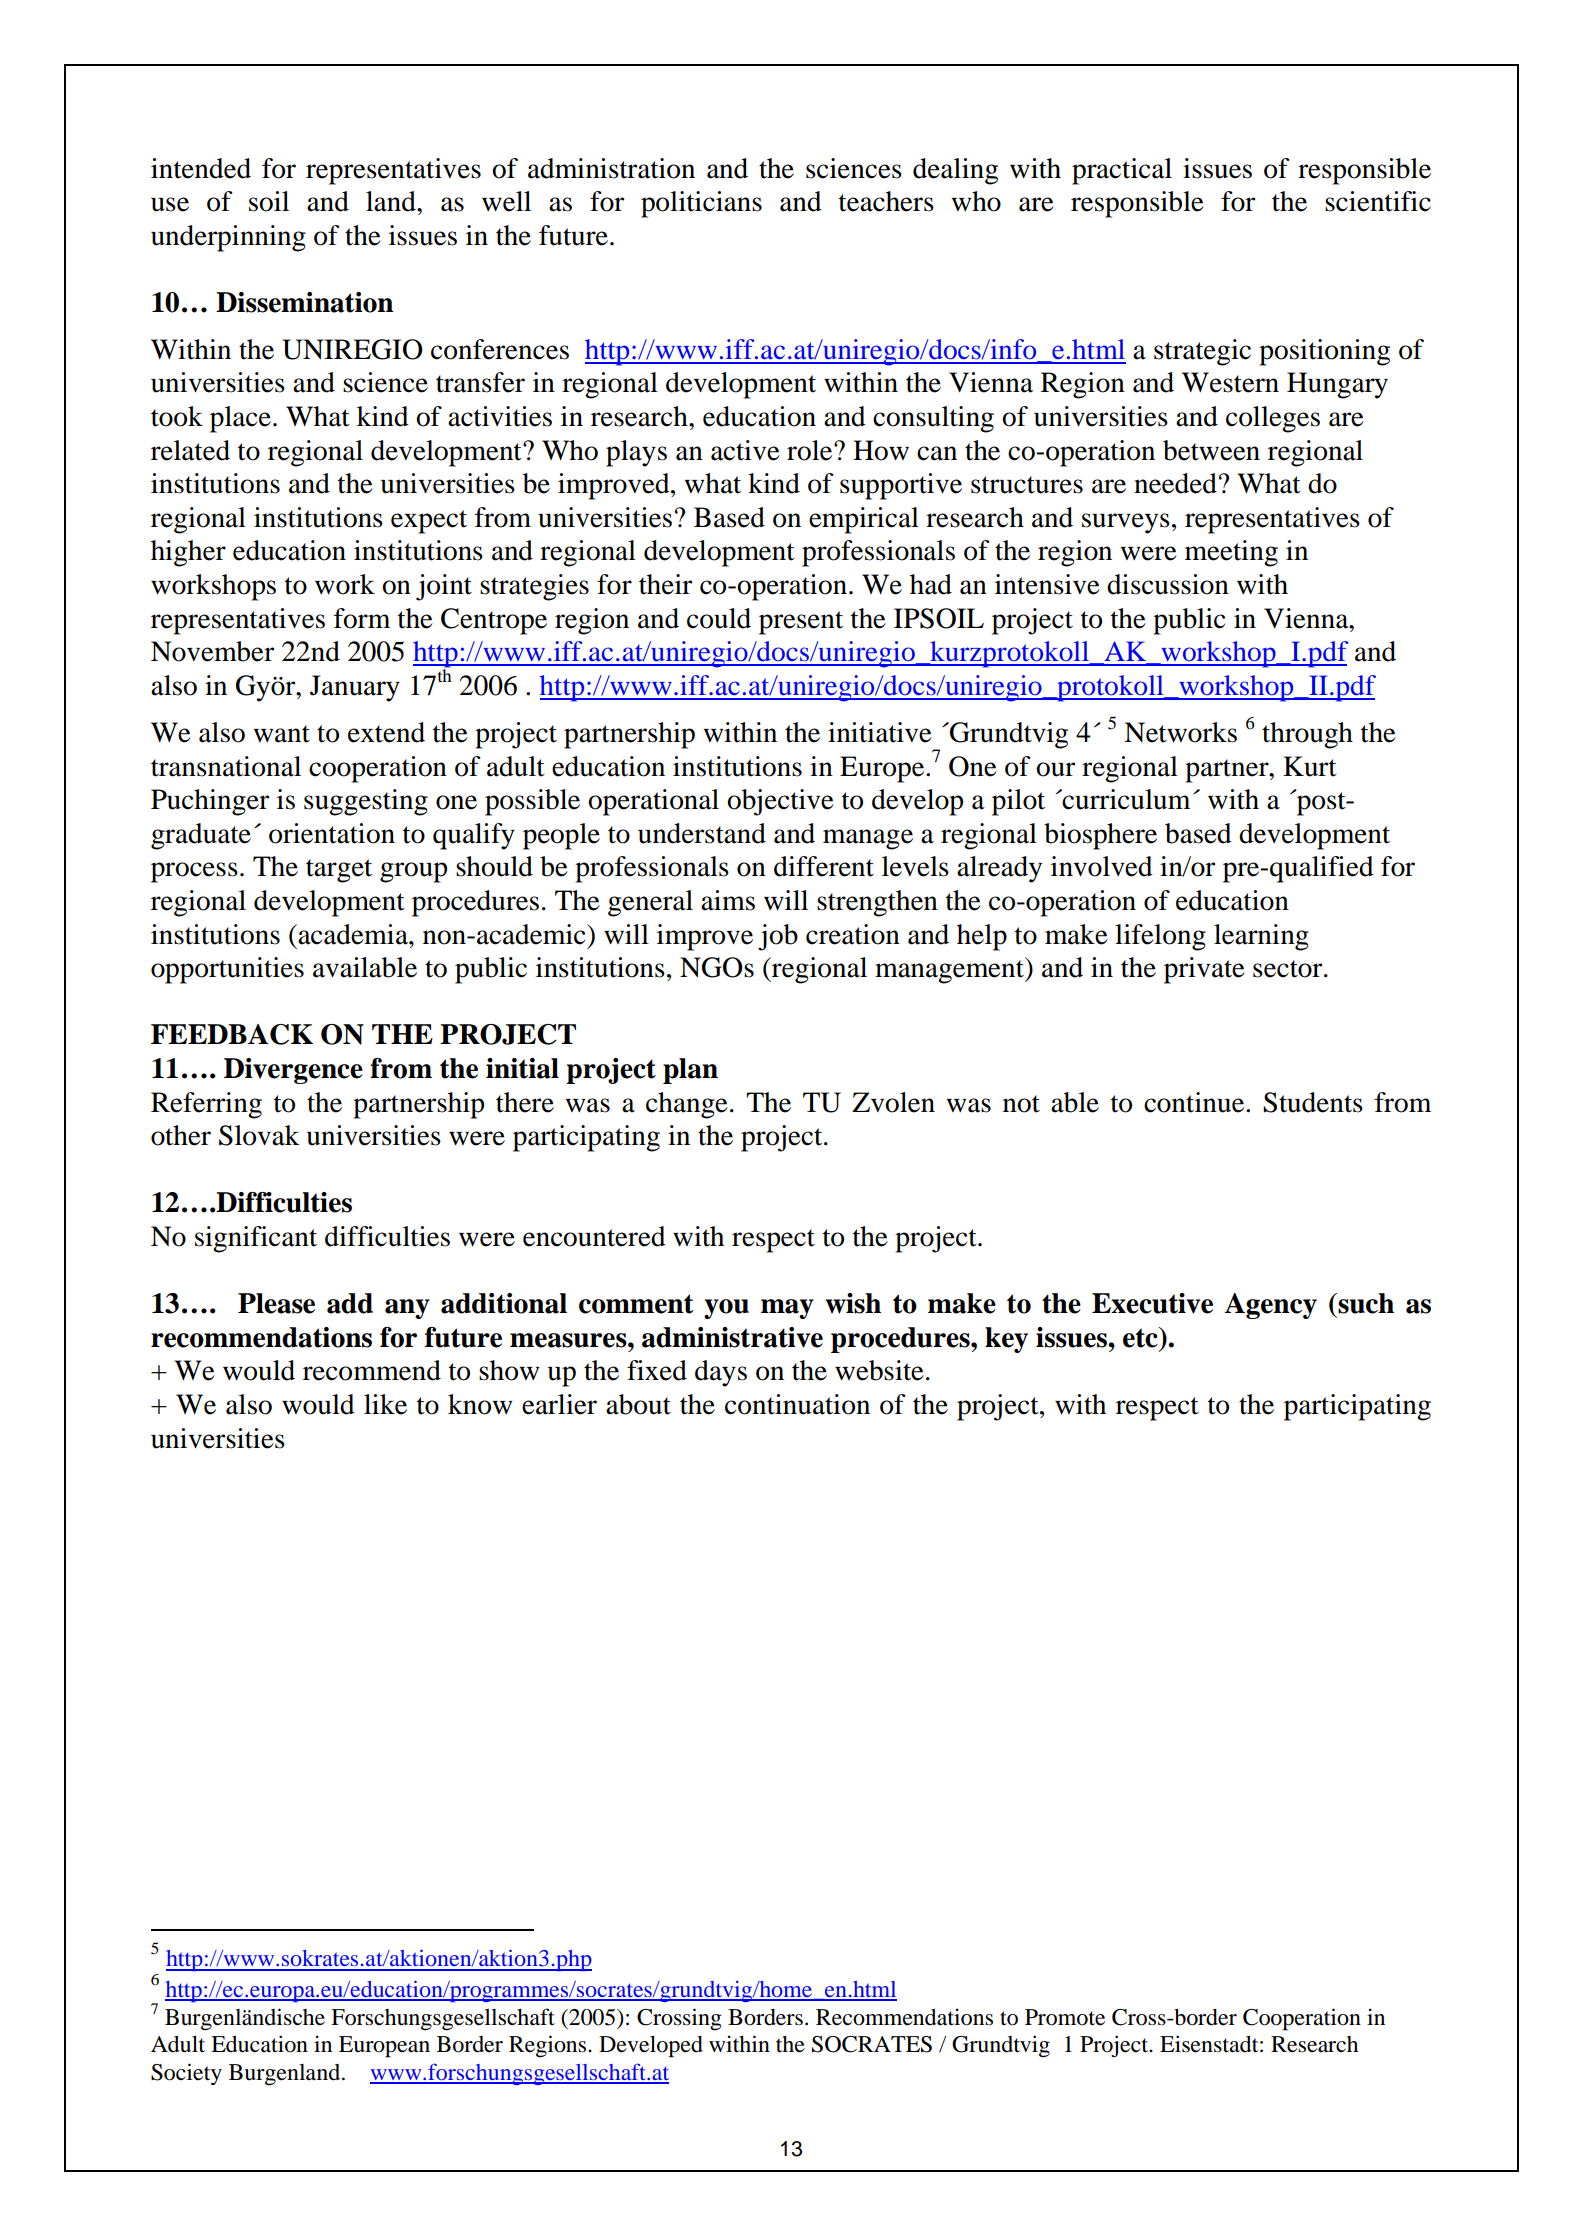 The width and height of the screenshot is (1582, 2237). What do you see at coordinates (228, 238) in the screenshot?
I see `underpinning` at bounding box center [228, 238].
